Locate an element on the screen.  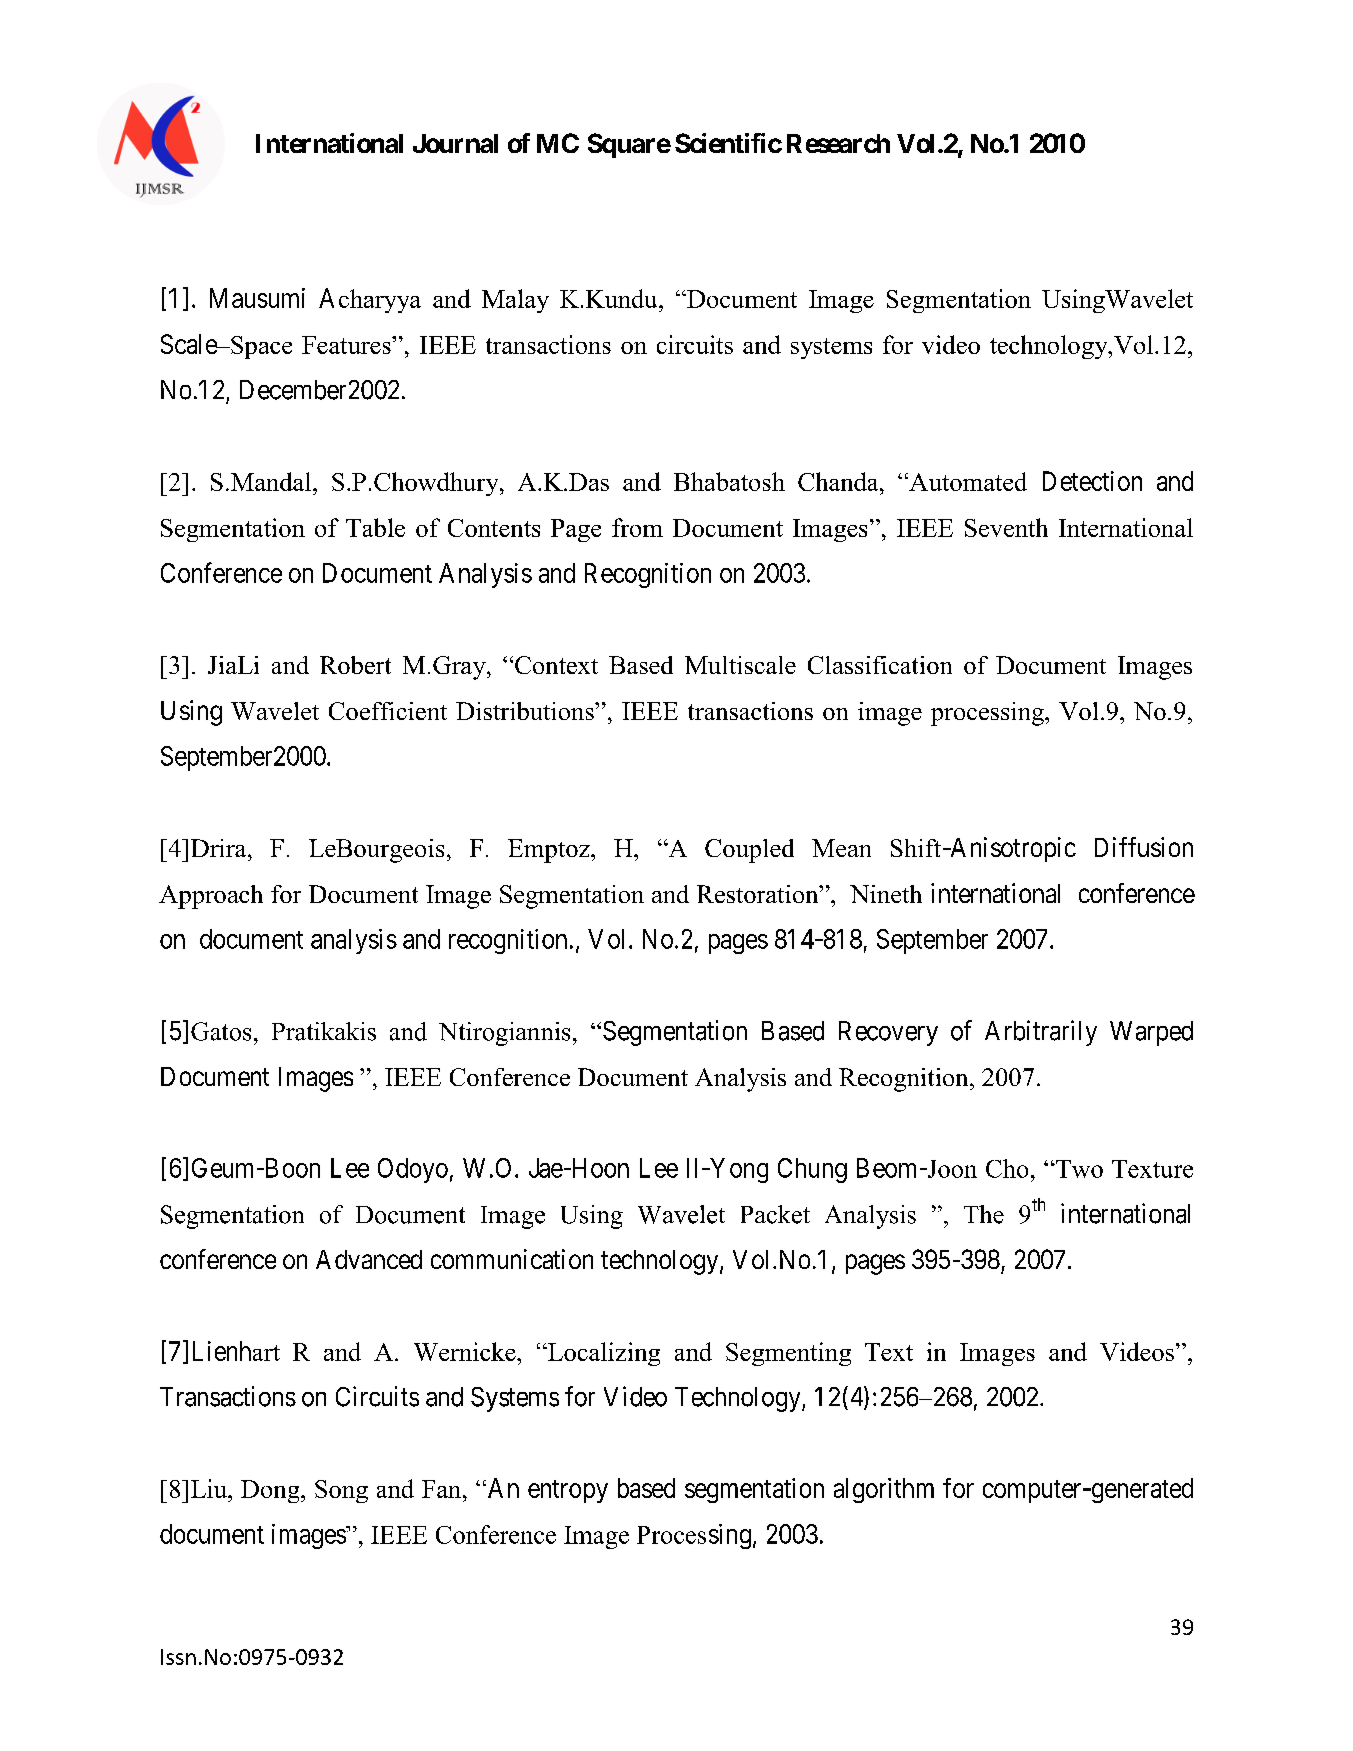
Seventh is located at coordinates (1006, 527).
